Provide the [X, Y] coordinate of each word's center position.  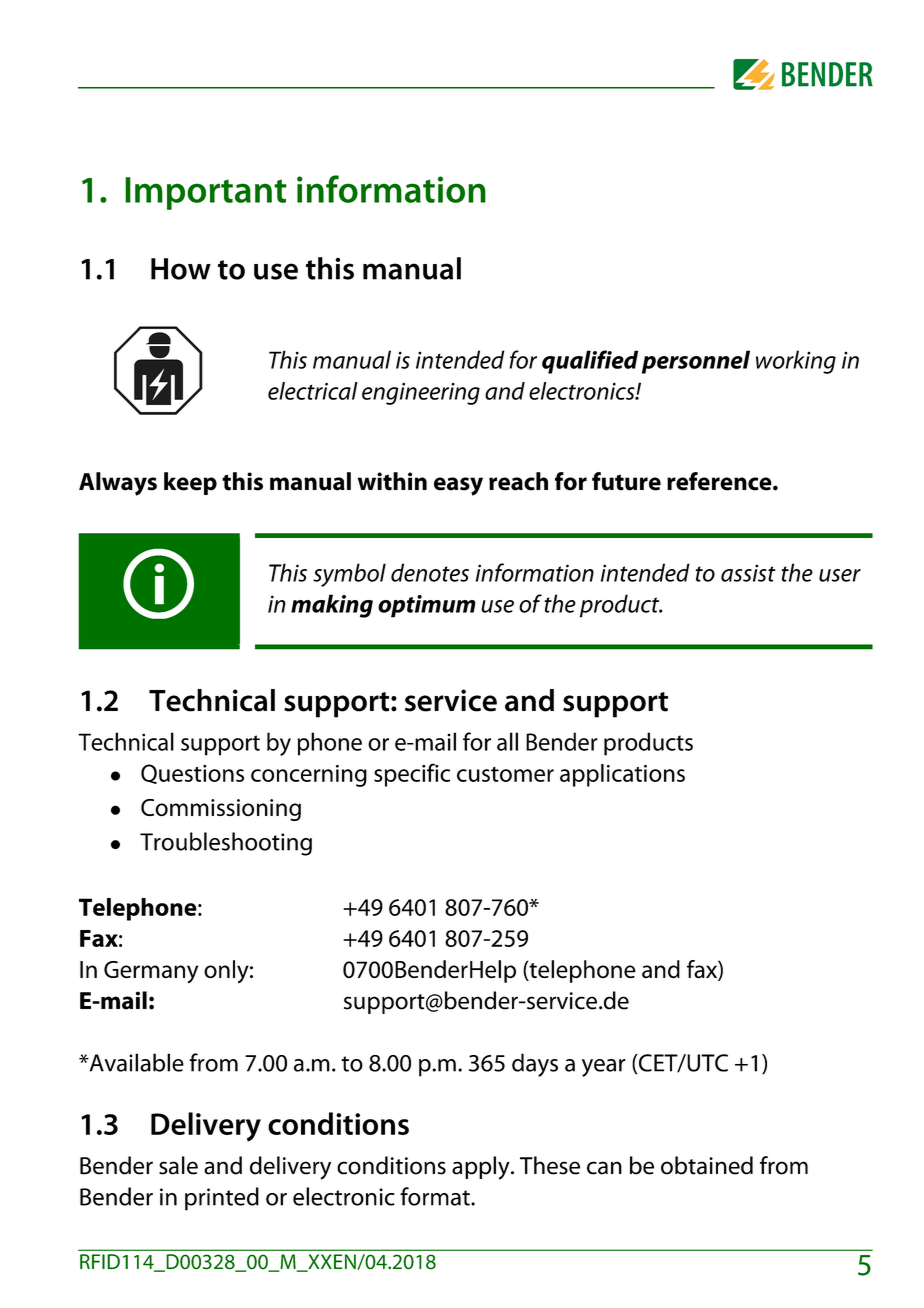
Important [206, 193]
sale [178, 1165]
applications [622, 775]
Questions [192, 774]
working [796, 362]
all [507, 741]
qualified [590, 362]
